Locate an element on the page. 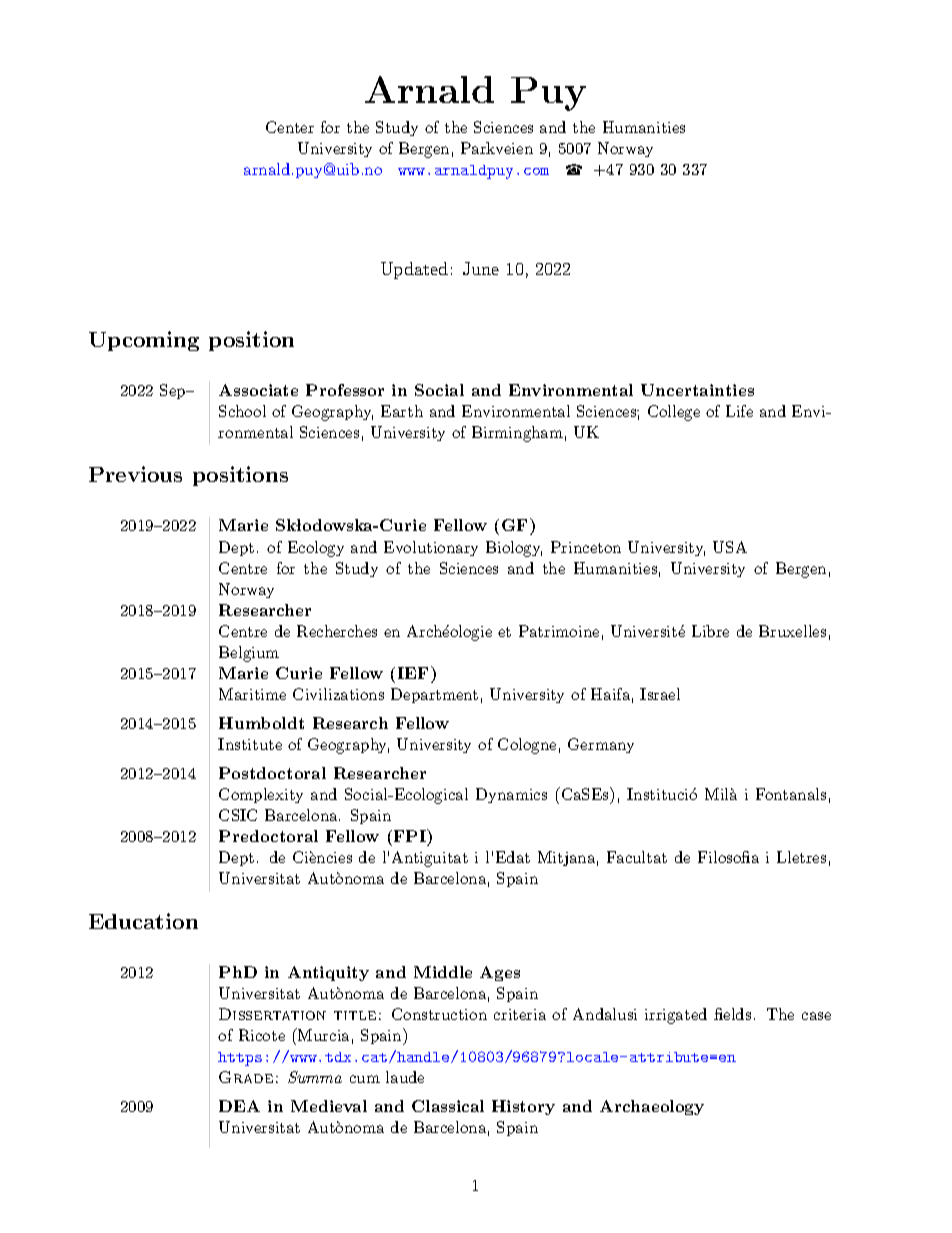 The width and height of the page is (952, 1233). DEA is located at coordinates (239, 1106).
